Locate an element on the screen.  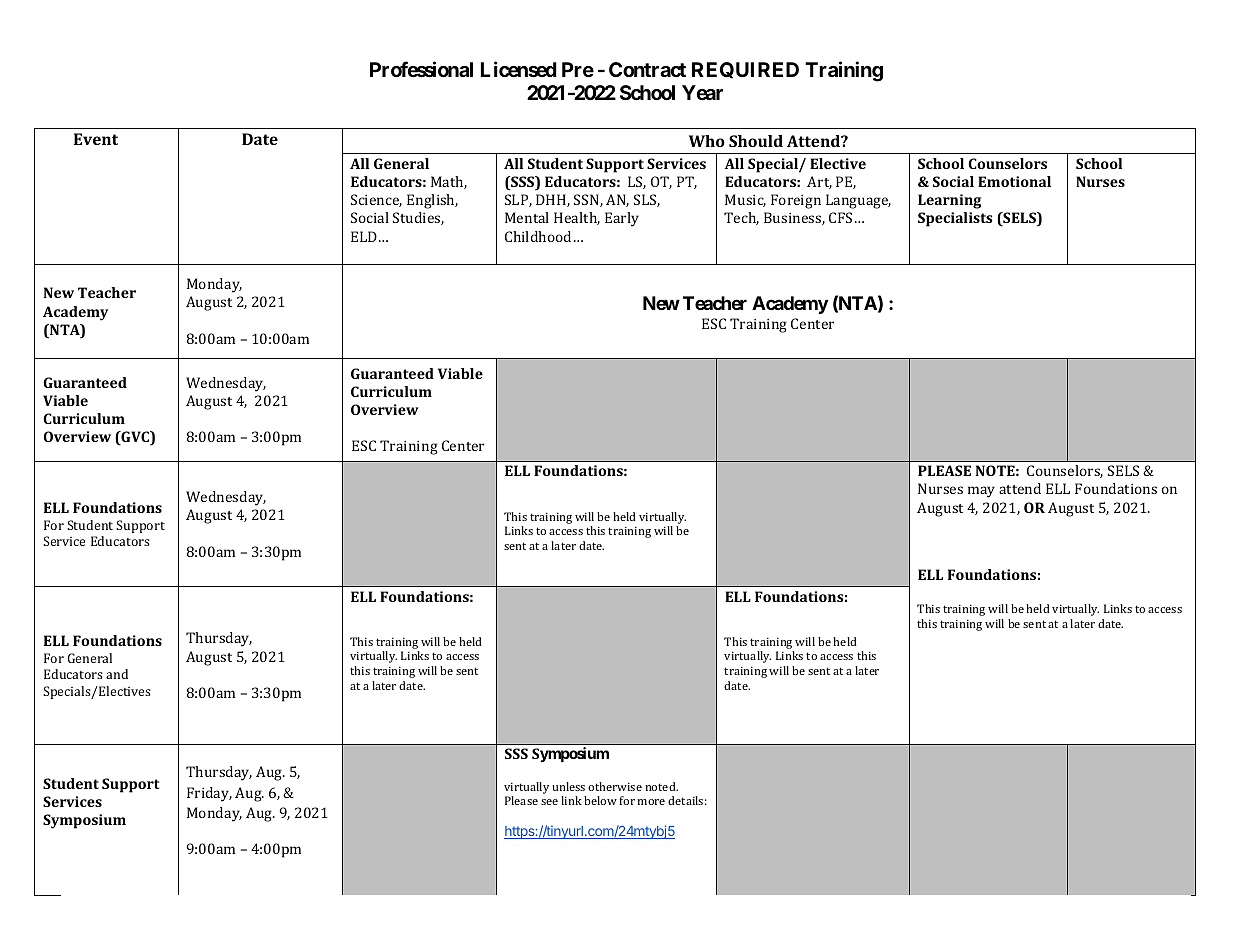
may is located at coordinates (981, 492).
